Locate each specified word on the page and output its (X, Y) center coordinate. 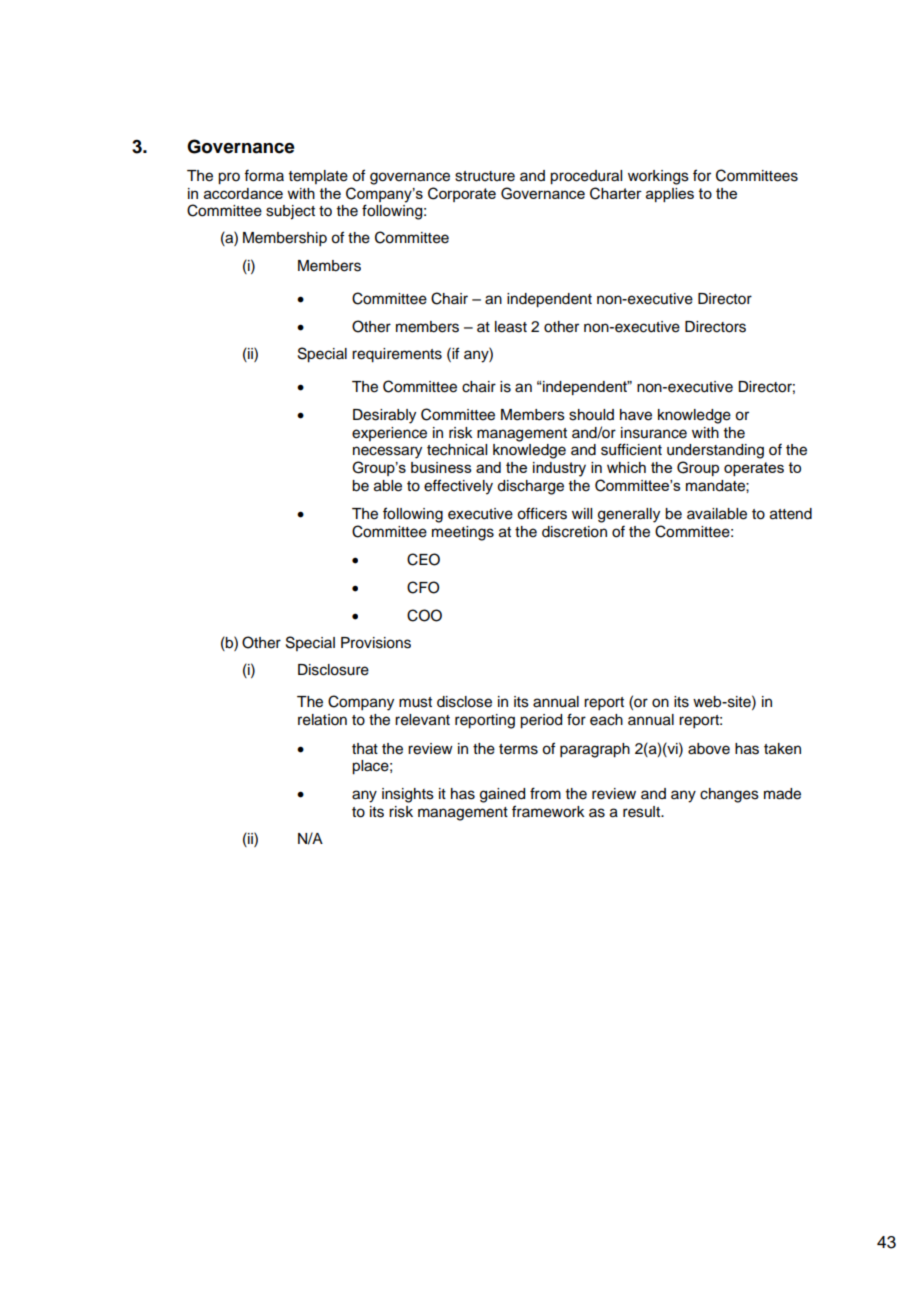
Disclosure (333, 670)
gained (502, 795)
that (365, 749)
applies (670, 195)
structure (485, 176)
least (511, 327)
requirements (397, 355)
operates (754, 469)
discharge (530, 487)
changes (729, 795)
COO (424, 615)
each (606, 720)
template (318, 177)
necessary (387, 452)
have (636, 415)
